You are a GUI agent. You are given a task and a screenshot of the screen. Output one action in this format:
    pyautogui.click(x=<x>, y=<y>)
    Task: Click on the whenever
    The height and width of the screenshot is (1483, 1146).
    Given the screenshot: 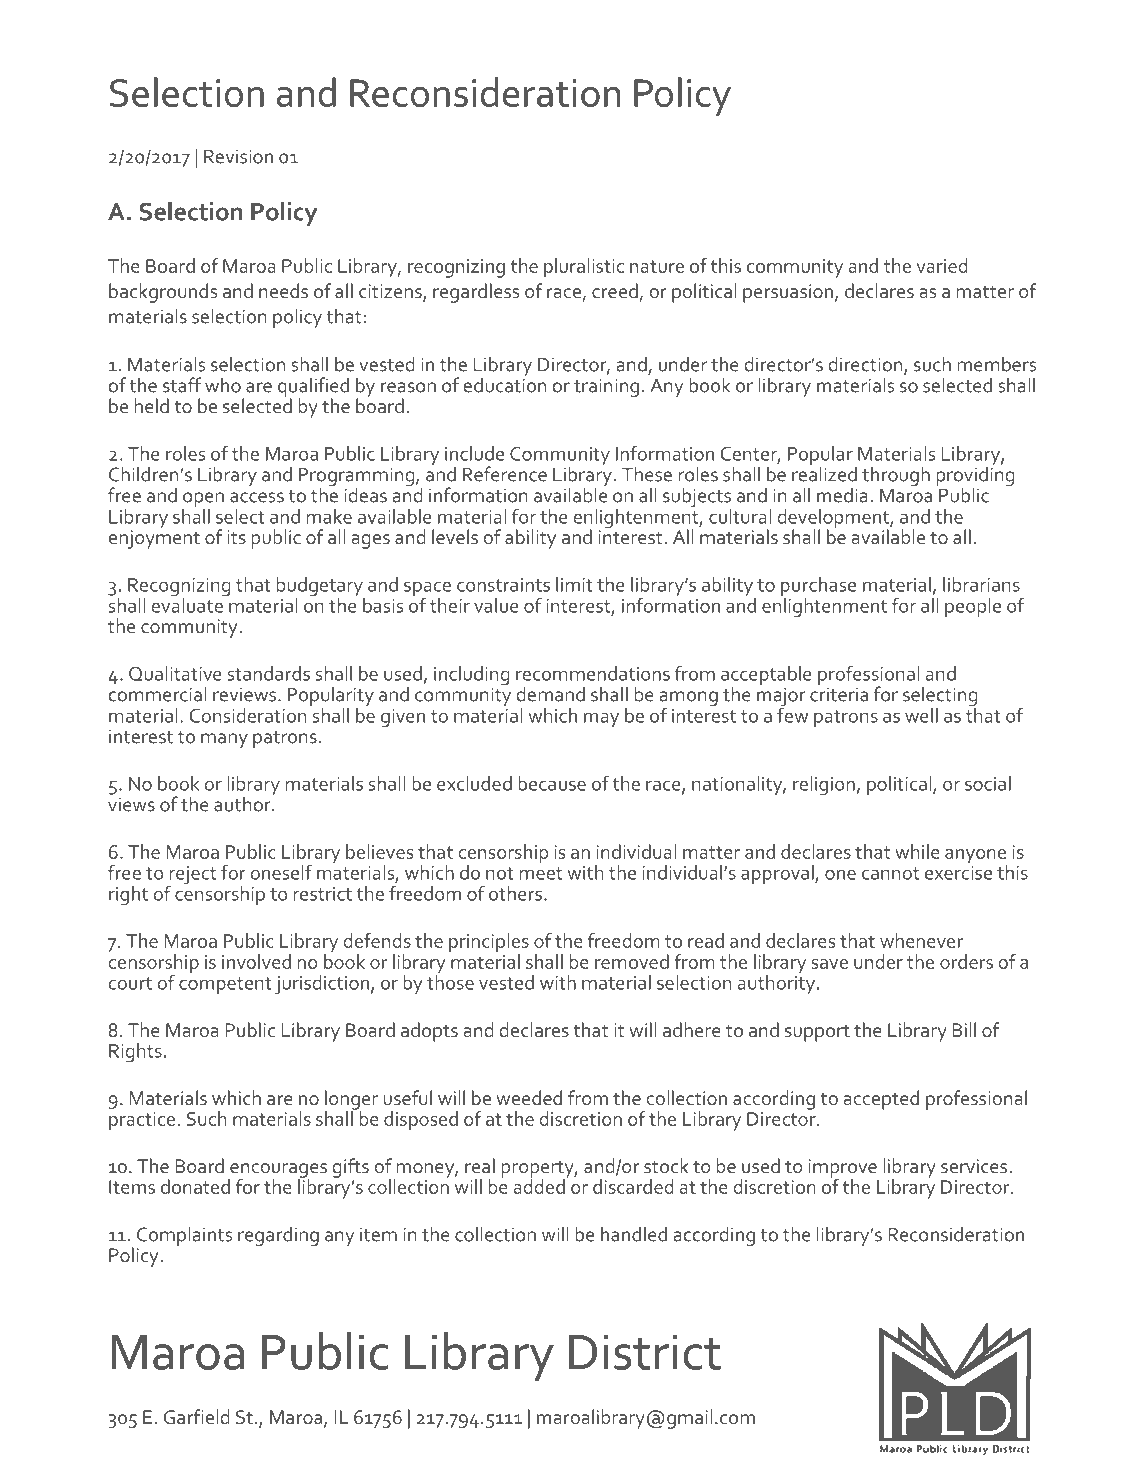 What is the action you would take?
    pyautogui.click(x=922, y=940)
